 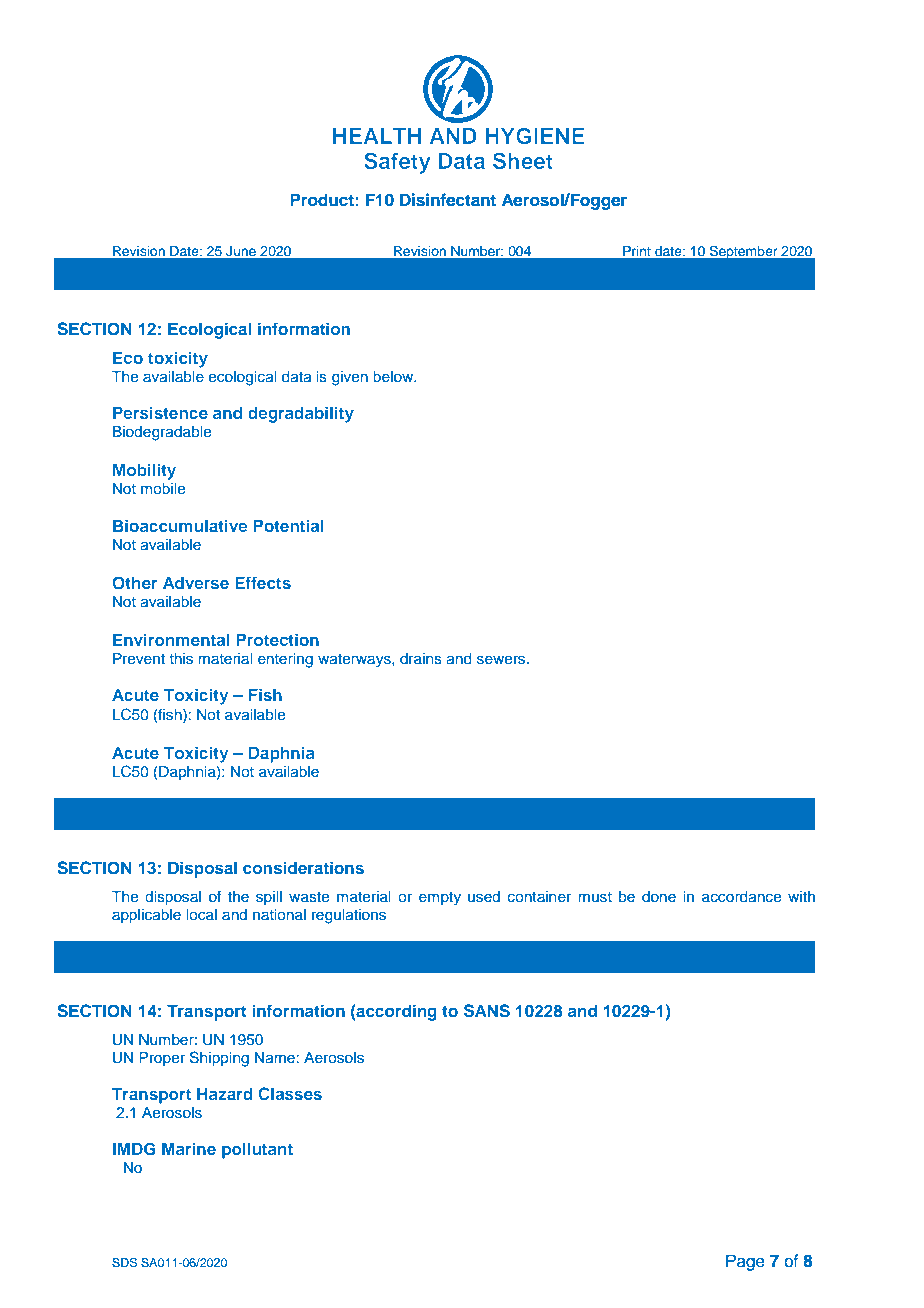 What do you see at coordinates (659, 897) in the screenshot?
I see `done` at bounding box center [659, 897].
